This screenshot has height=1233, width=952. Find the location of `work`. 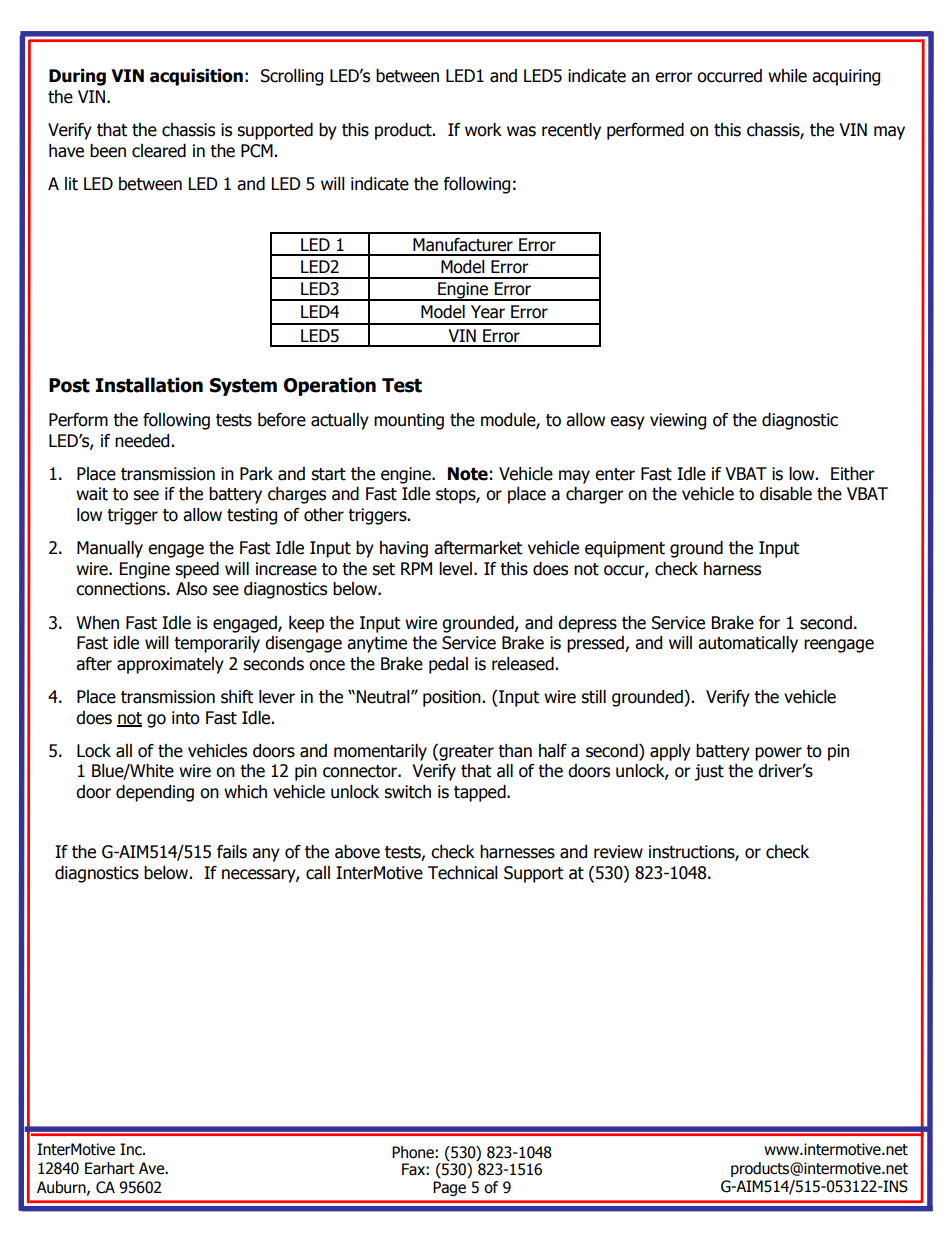

work is located at coordinates (483, 130).
